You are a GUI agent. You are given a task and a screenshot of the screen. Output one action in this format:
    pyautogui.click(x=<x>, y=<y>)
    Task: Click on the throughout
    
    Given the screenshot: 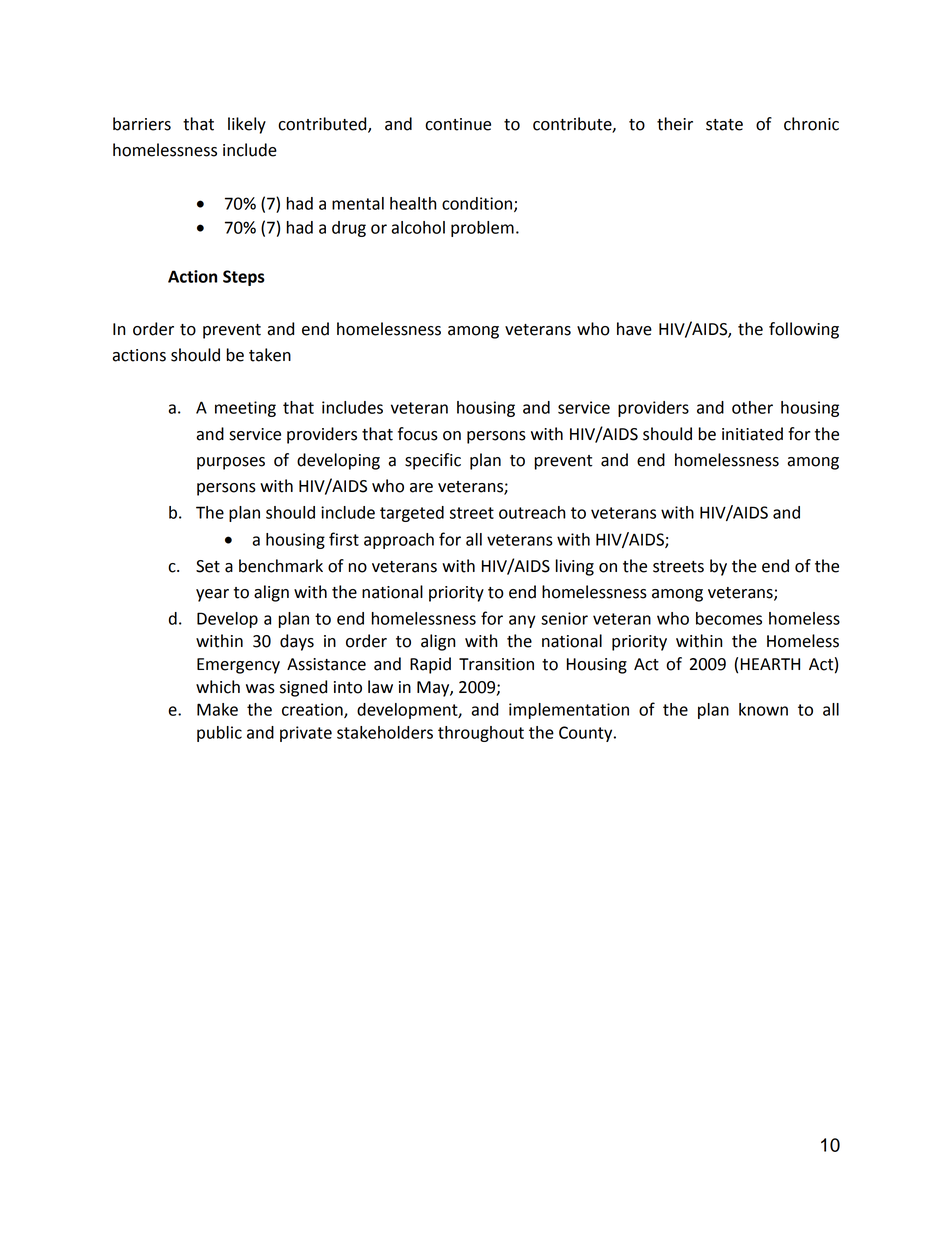 What is the action you would take?
    pyautogui.click(x=481, y=734)
